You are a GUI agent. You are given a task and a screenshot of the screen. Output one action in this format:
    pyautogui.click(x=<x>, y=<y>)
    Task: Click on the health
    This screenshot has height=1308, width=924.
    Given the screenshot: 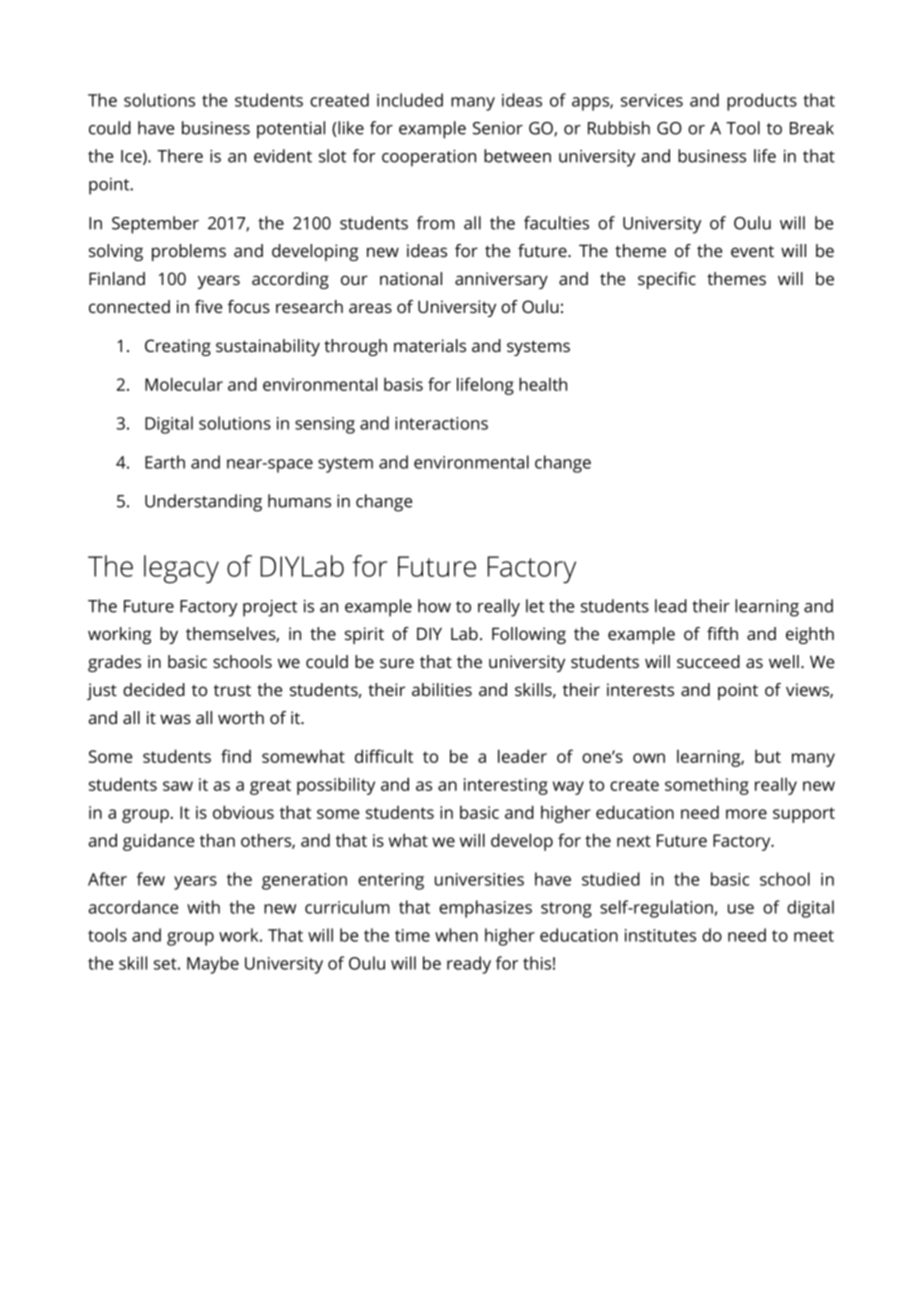 What is the action you would take?
    pyautogui.click(x=543, y=384)
